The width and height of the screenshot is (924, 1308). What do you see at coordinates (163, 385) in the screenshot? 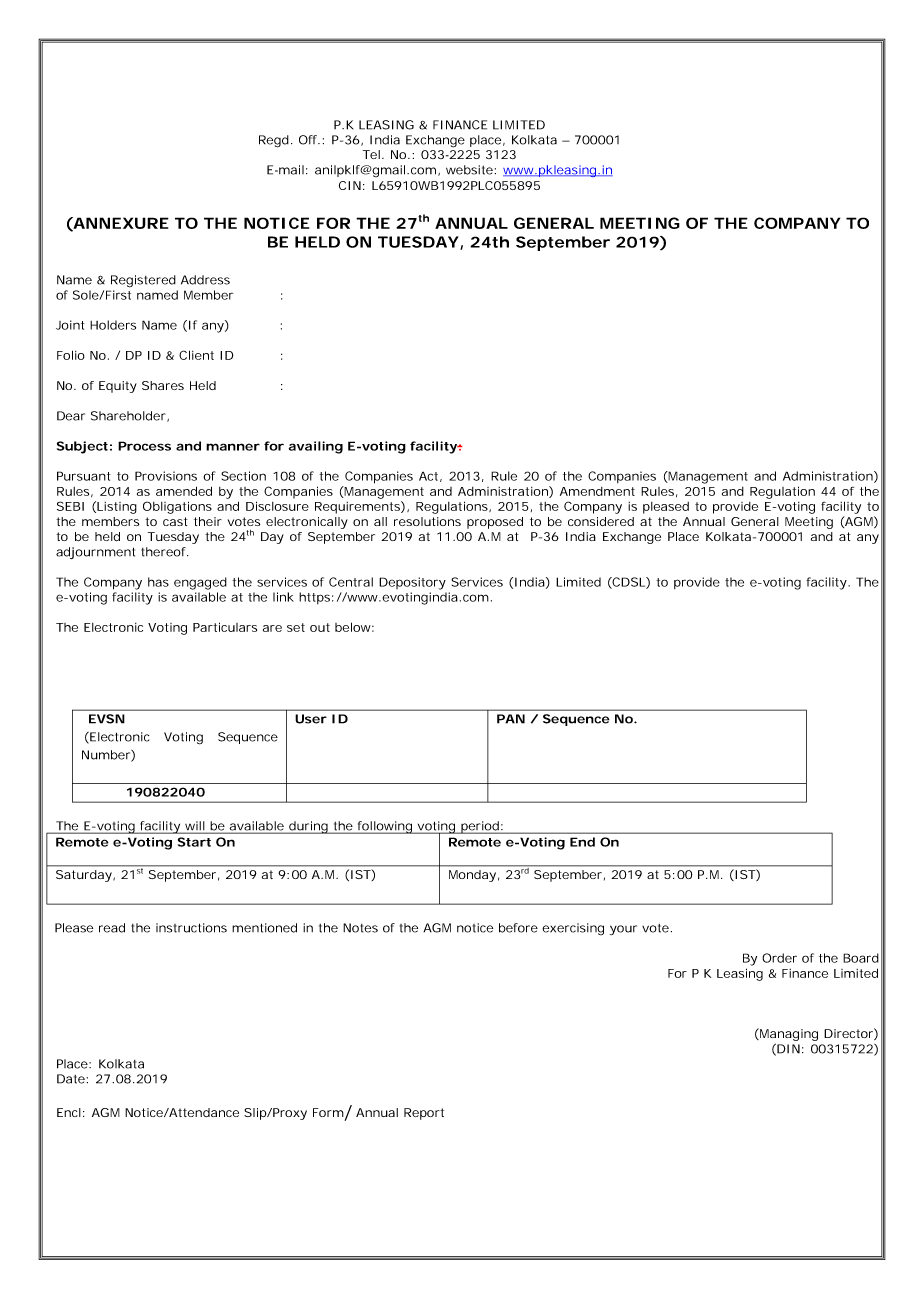
I see `Shares` at bounding box center [163, 385].
